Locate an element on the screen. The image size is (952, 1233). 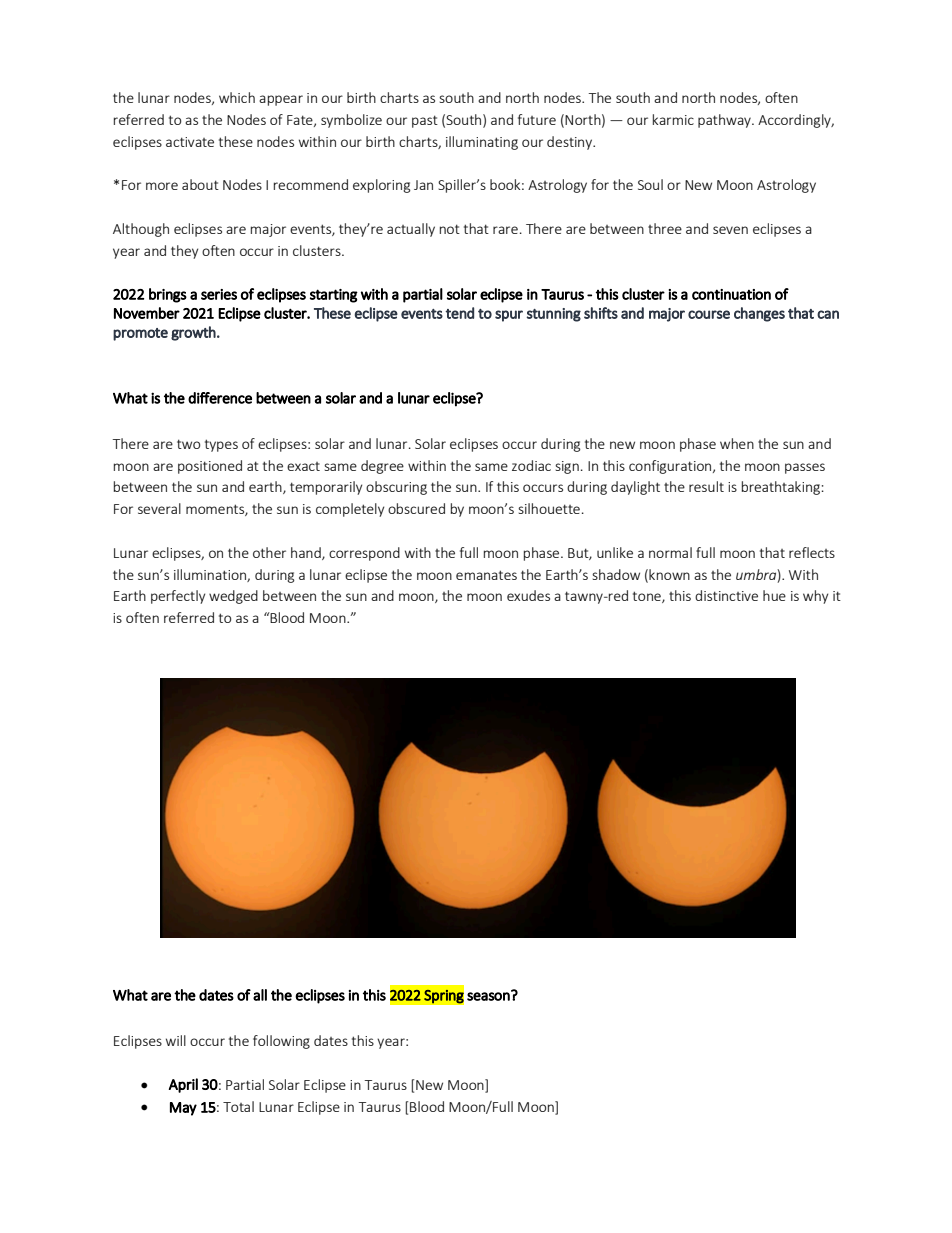
illuminating is located at coordinates (482, 143).
